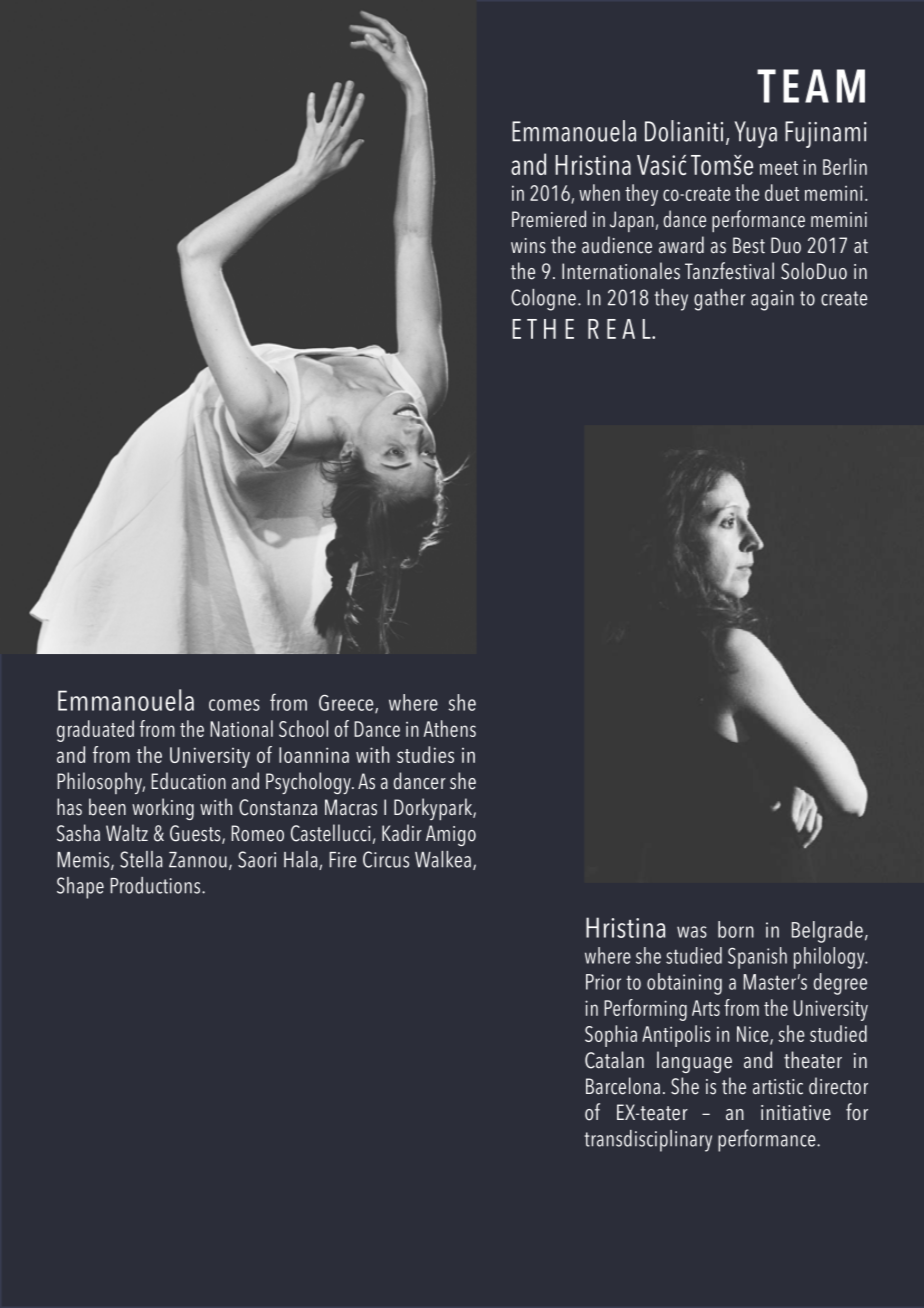 This screenshot has width=924, height=1308. I want to click on studies, so click(425, 754).
